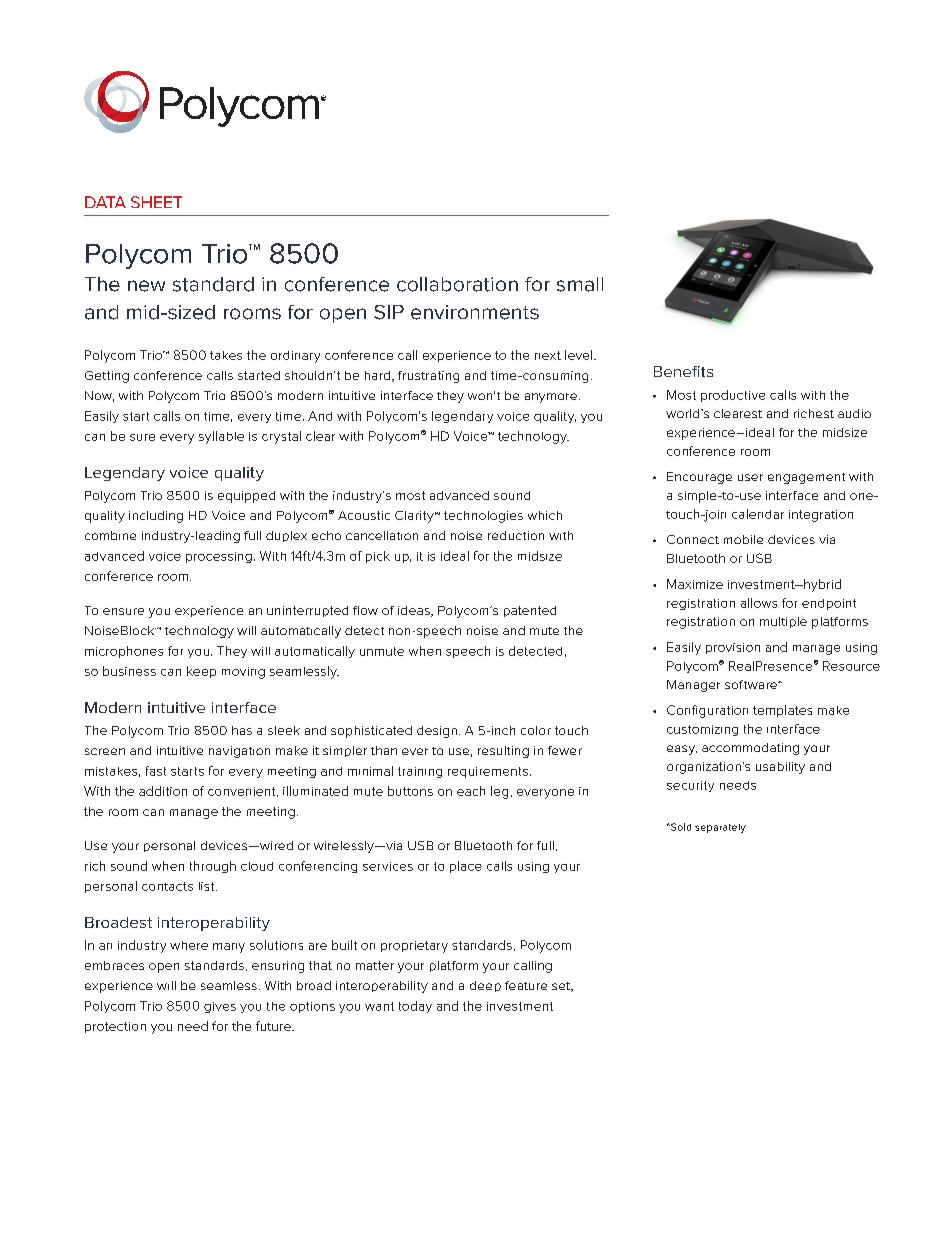 This document has width=952, height=1233. Describe the element at coordinates (530, 611) in the document. I see `patented` at that location.
